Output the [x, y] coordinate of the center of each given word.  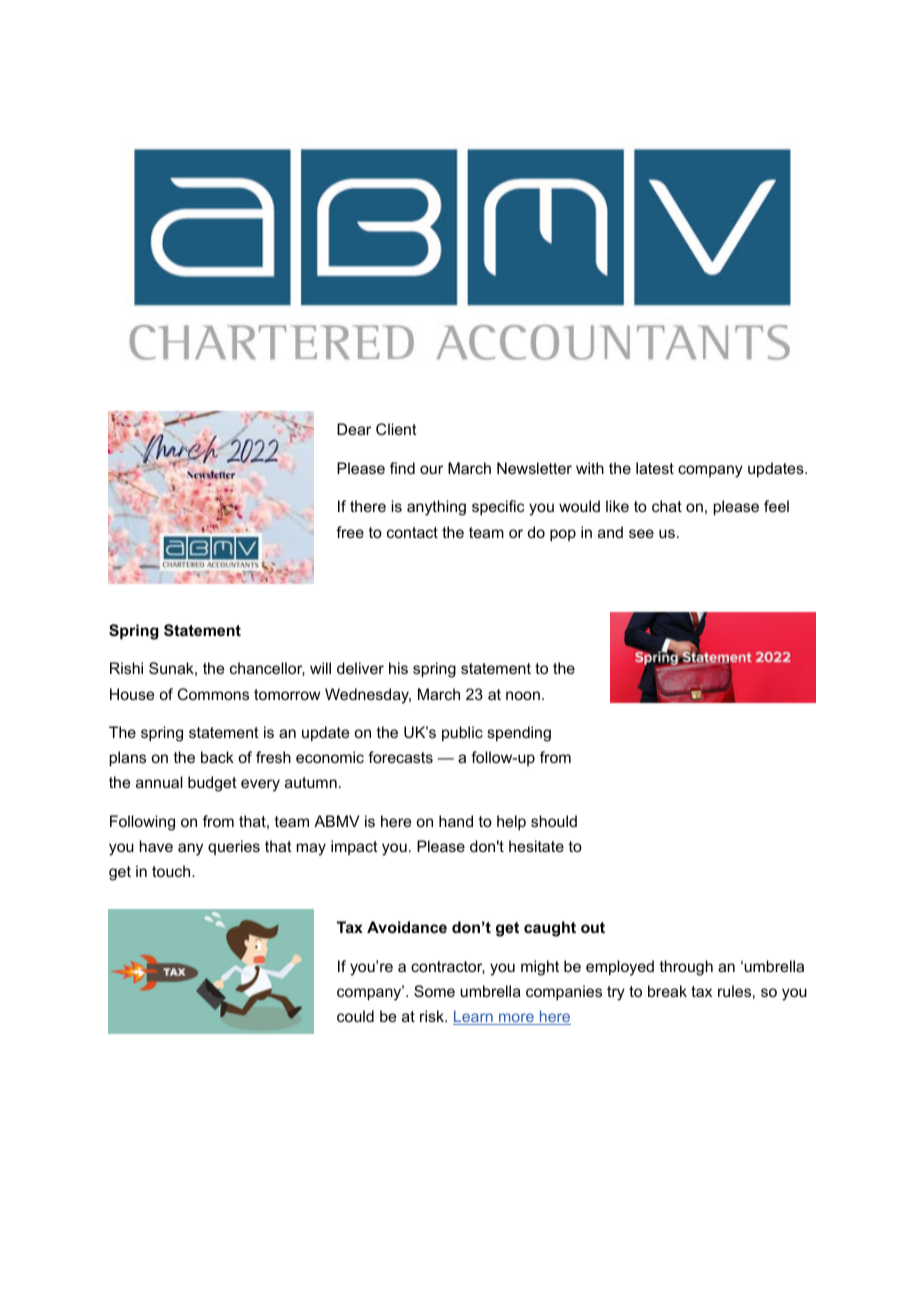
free [350, 532]
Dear [354, 429]
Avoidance [407, 927]
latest [655, 468]
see [641, 533]
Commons [213, 694]
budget [212, 784]
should [554, 821]
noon [523, 695]
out [593, 927]
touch [172, 871]
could [355, 1016]
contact [412, 532]
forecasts [400, 757]
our [431, 469]
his [398, 668]
